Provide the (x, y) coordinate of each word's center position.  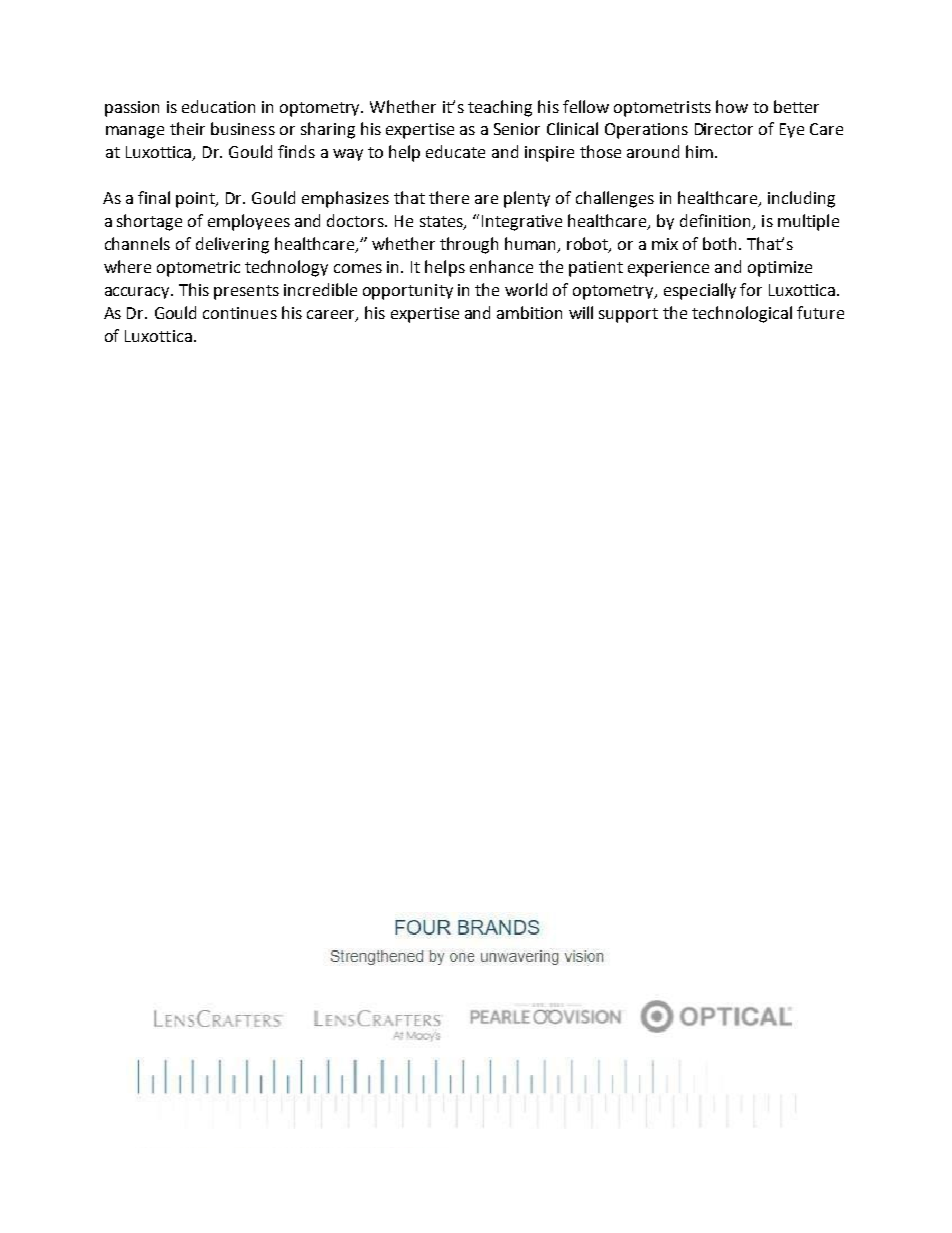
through (469, 245)
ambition (529, 312)
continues (240, 313)
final (154, 197)
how (732, 106)
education (218, 106)
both (721, 243)
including (801, 199)
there (449, 197)
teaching (500, 108)
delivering (232, 245)
